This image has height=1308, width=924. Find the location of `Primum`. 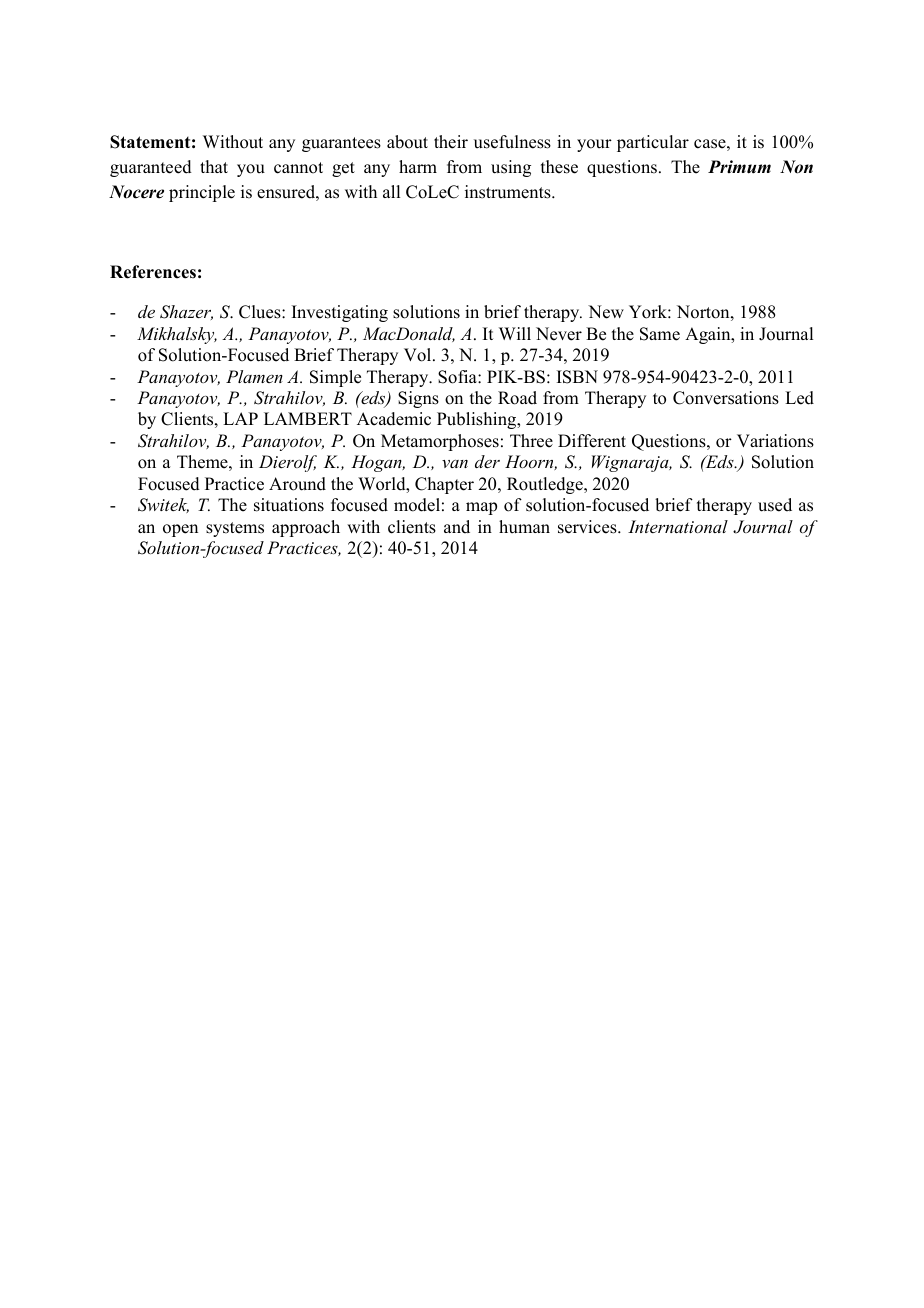

Primum is located at coordinates (739, 167).
